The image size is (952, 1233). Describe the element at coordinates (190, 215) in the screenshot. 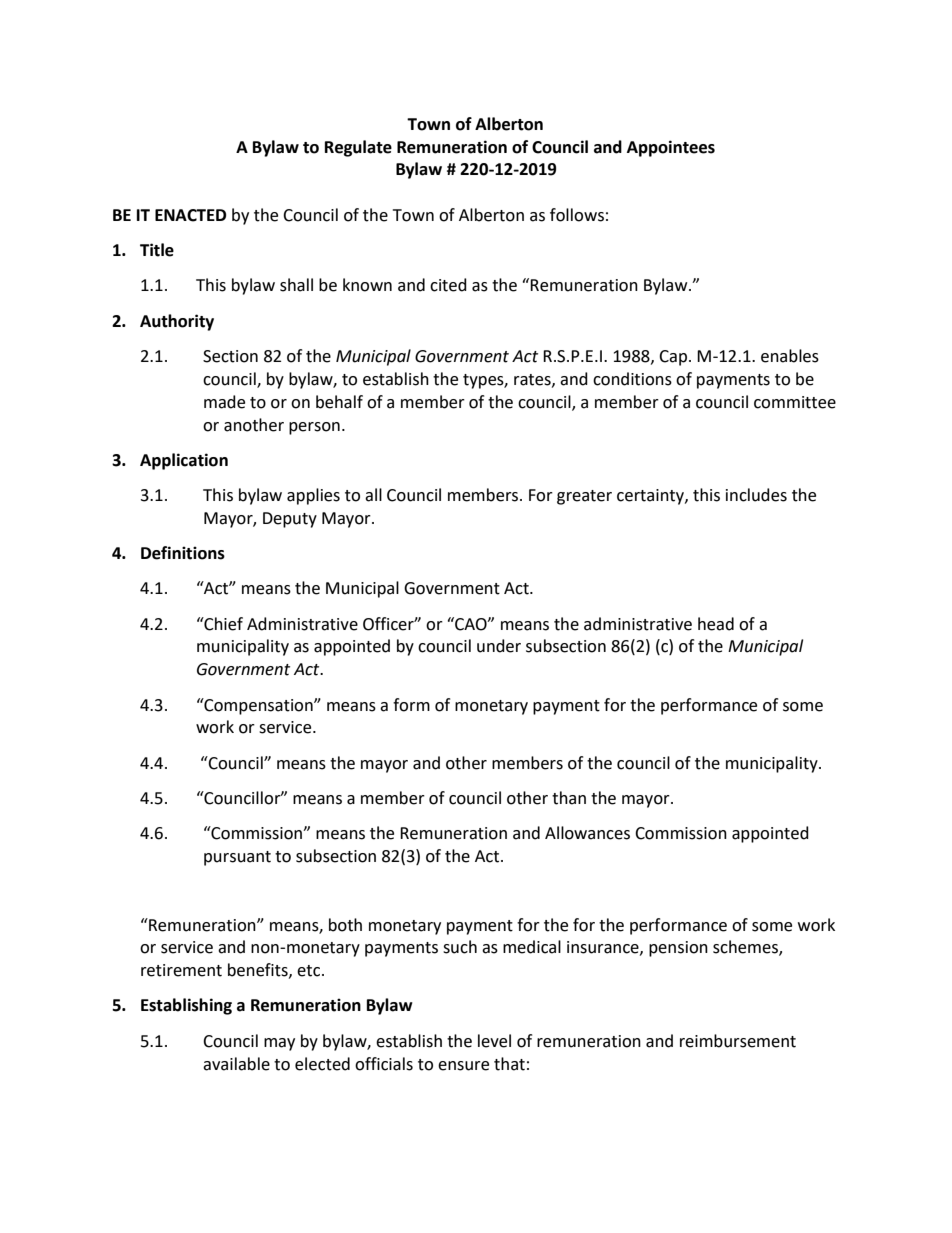

I see `ENACTED` at that location.
